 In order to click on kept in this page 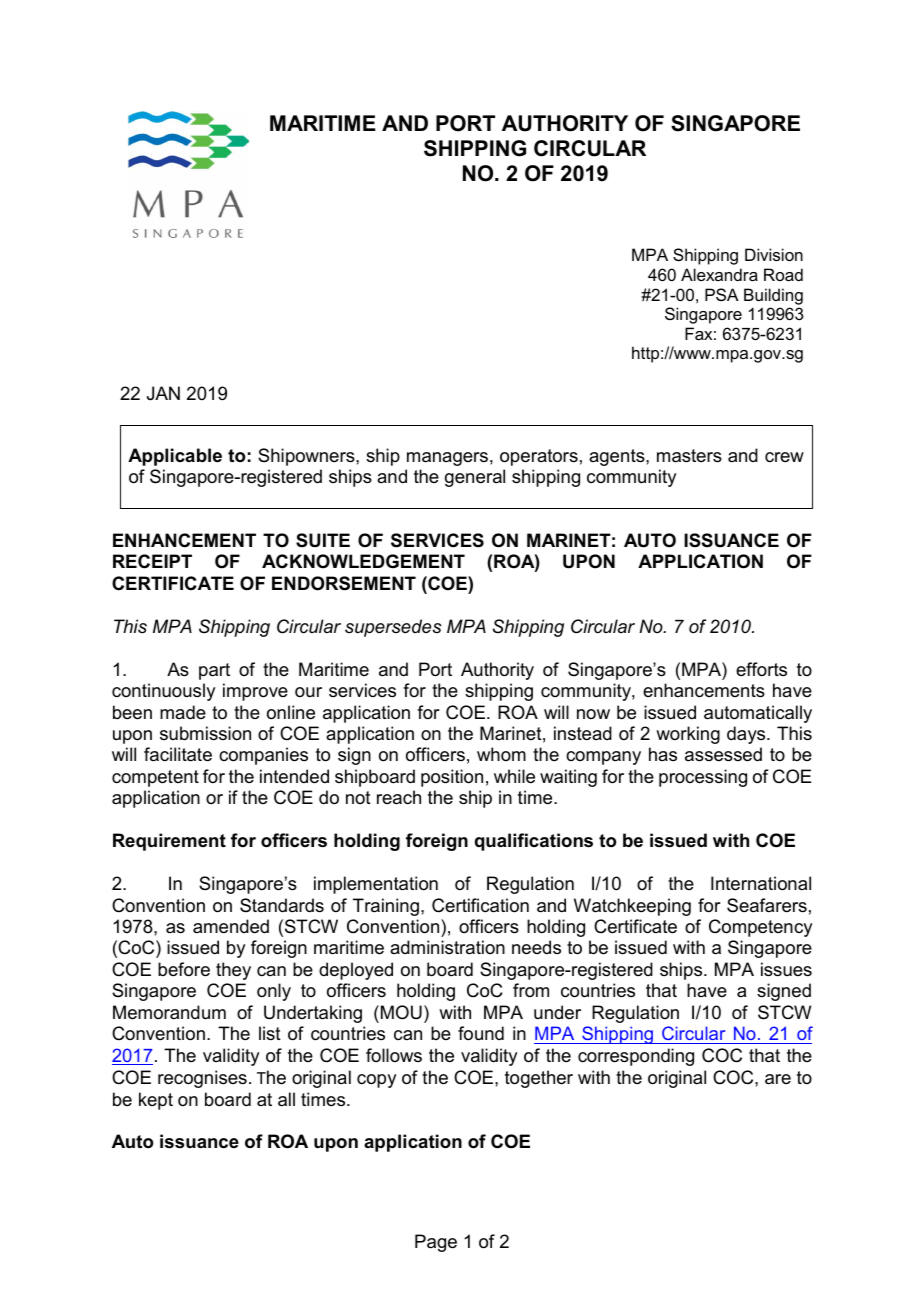, I will do `click(156, 1101)`.
